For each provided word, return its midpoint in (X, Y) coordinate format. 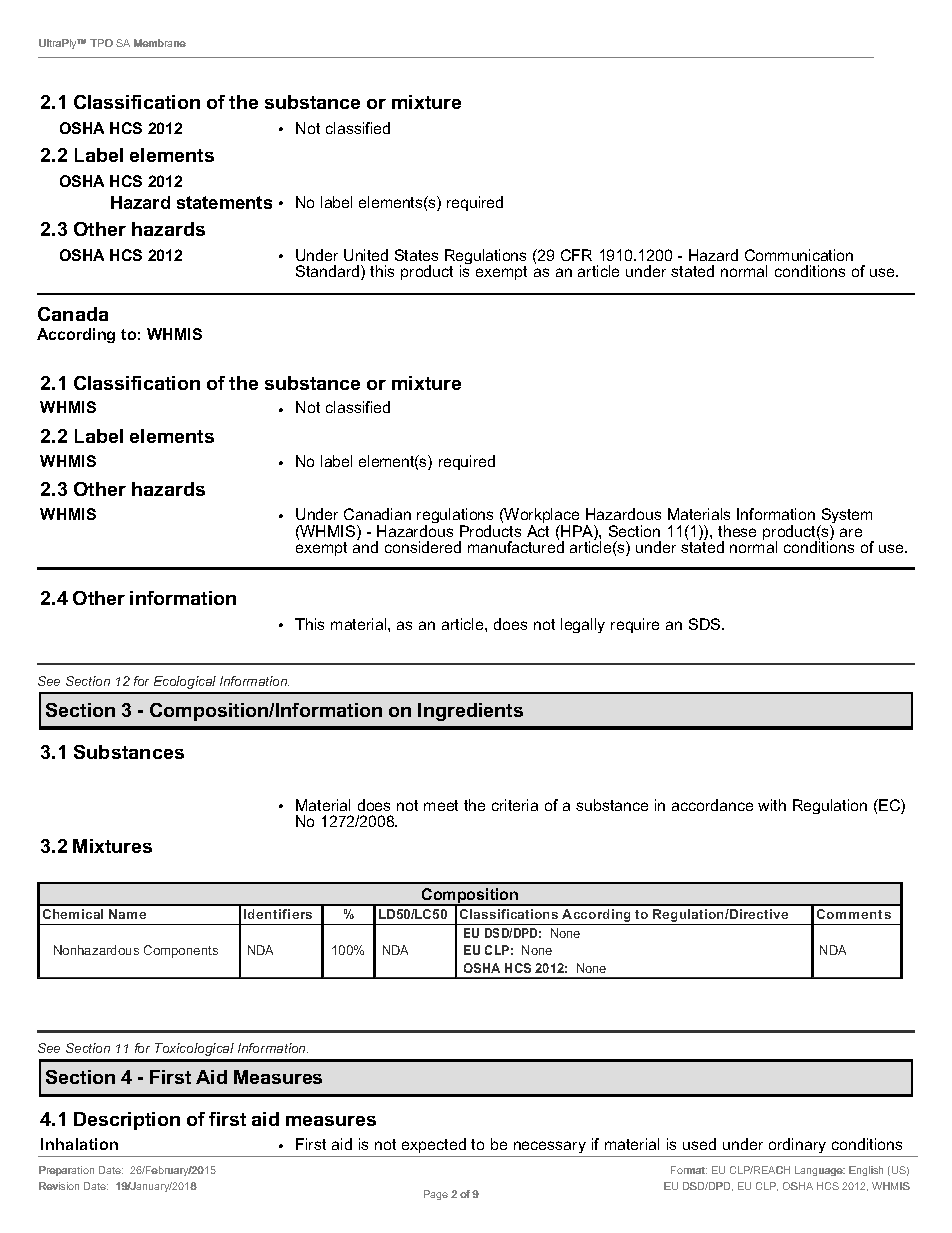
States (416, 255)
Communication (799, 255)
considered (423, 547)
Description (127, 1121)
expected (434, 1145)
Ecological (185, 682)
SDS (706, 624)
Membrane (160, 43)
